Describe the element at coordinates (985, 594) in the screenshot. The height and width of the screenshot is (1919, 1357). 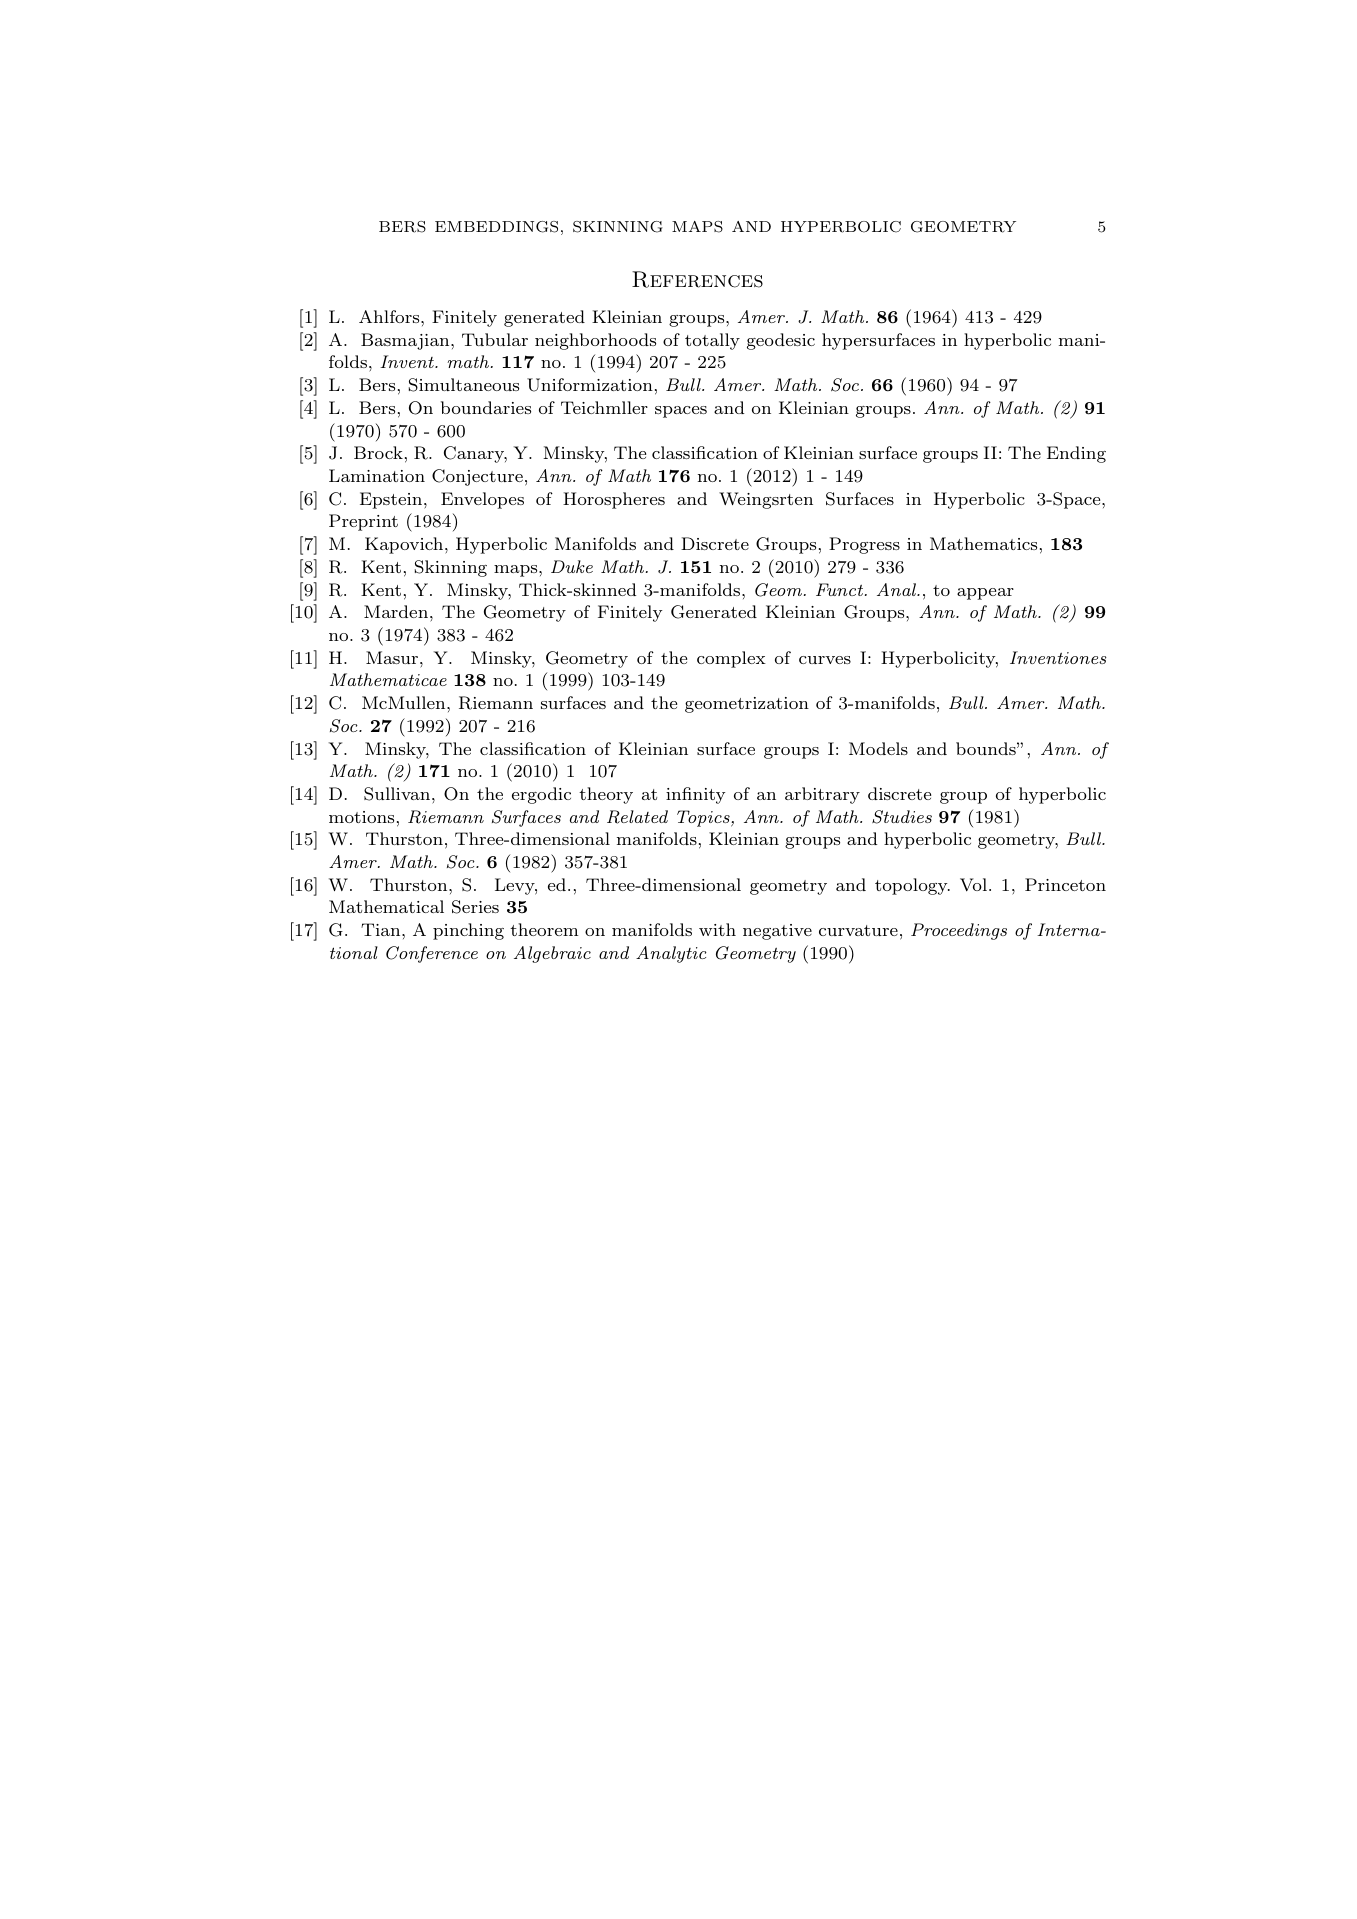
I see `appear` at that location.
